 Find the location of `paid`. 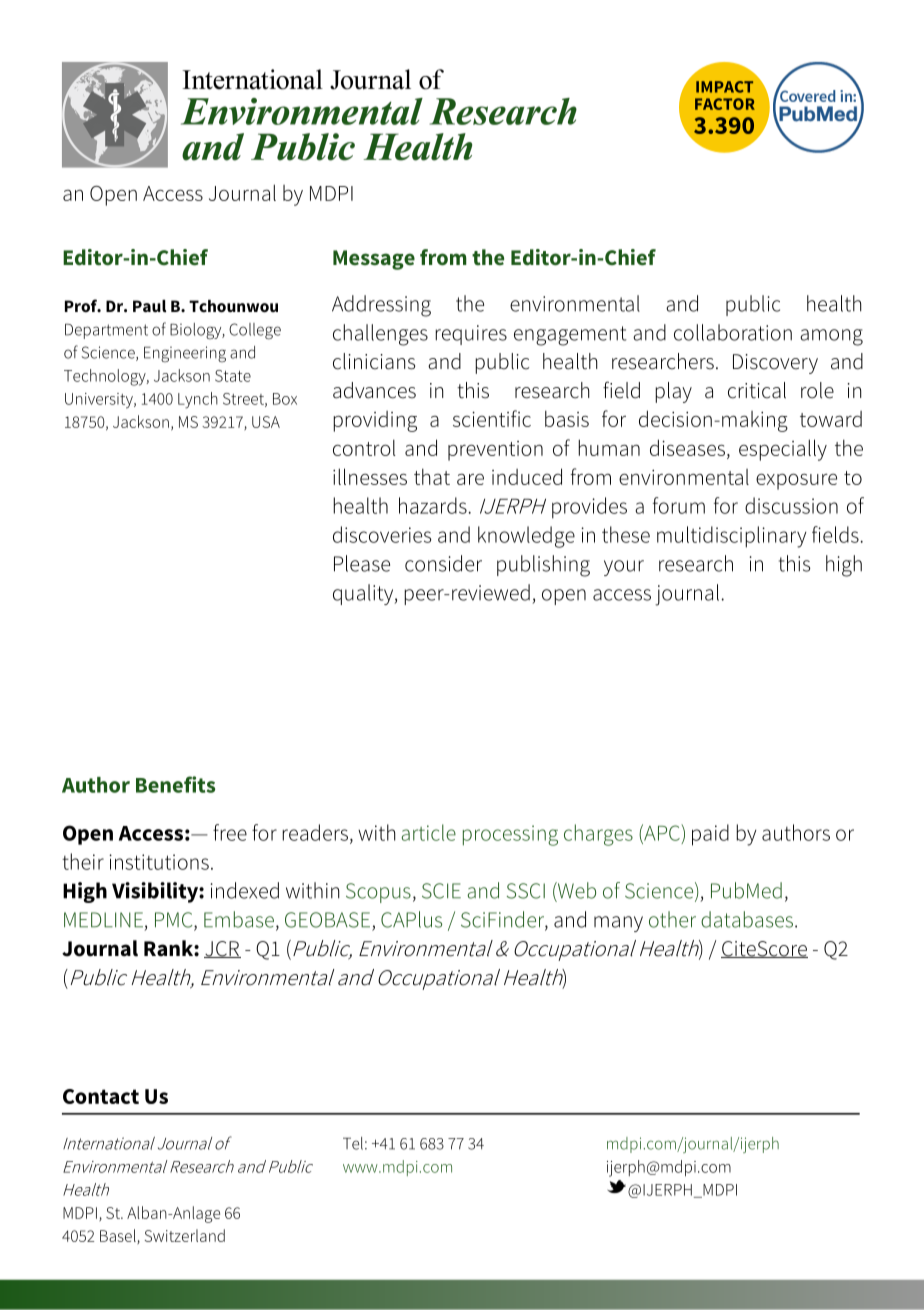

paid is located at coordinates (710, 835).
